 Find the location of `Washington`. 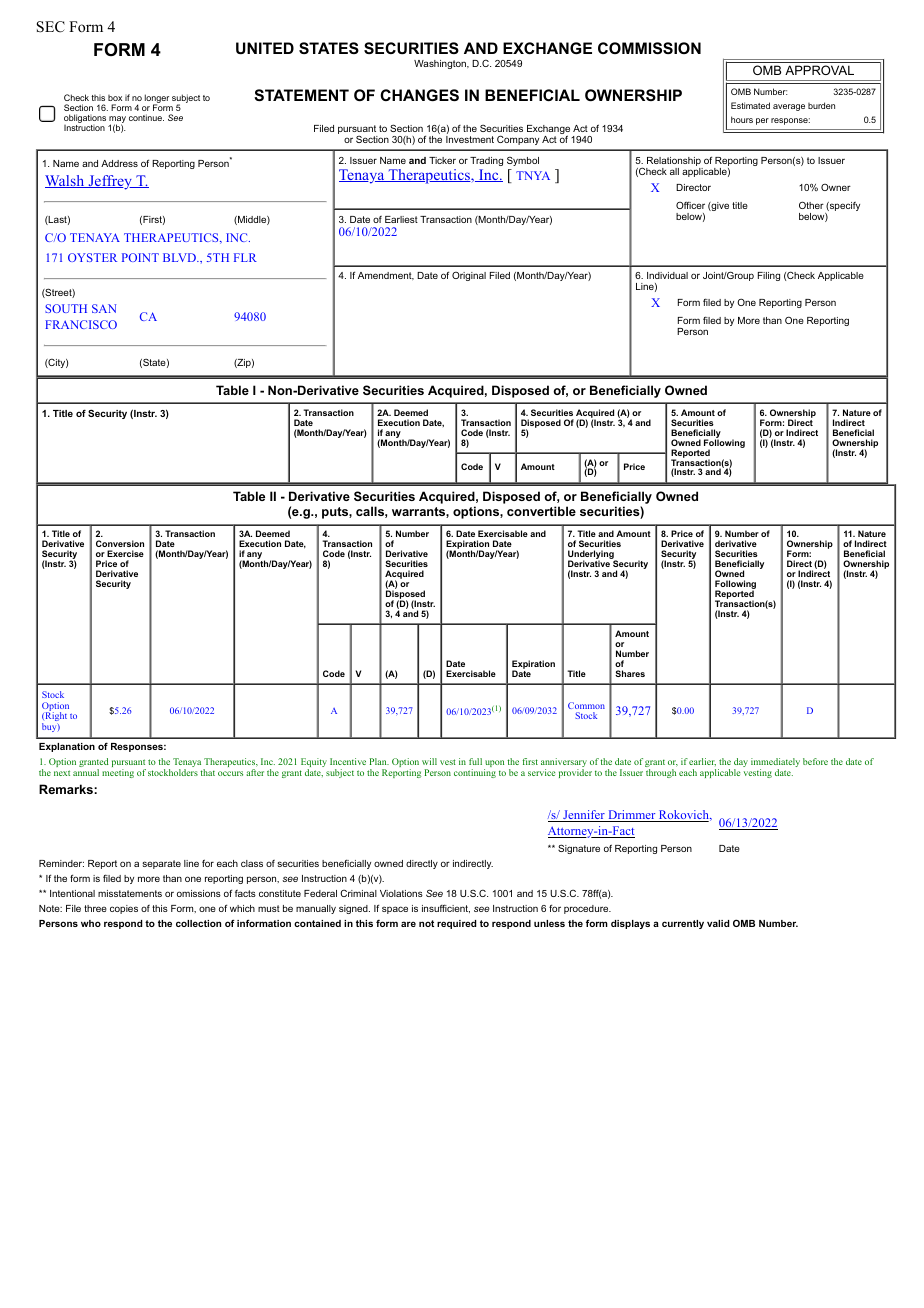

Washington is located at coordinates (441, 64).
